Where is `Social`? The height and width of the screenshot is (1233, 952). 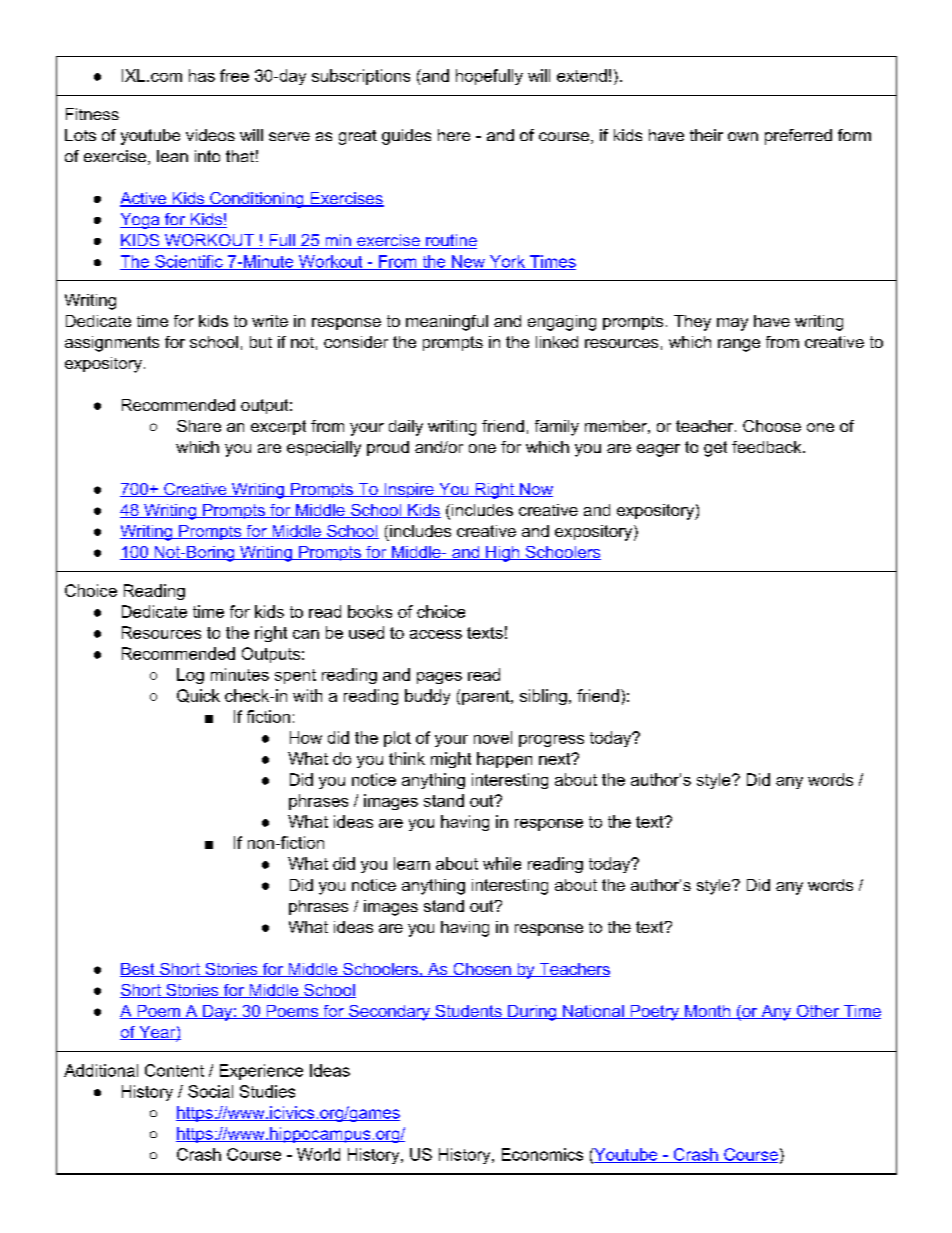 Social is located at coordinates (210, 1091).
